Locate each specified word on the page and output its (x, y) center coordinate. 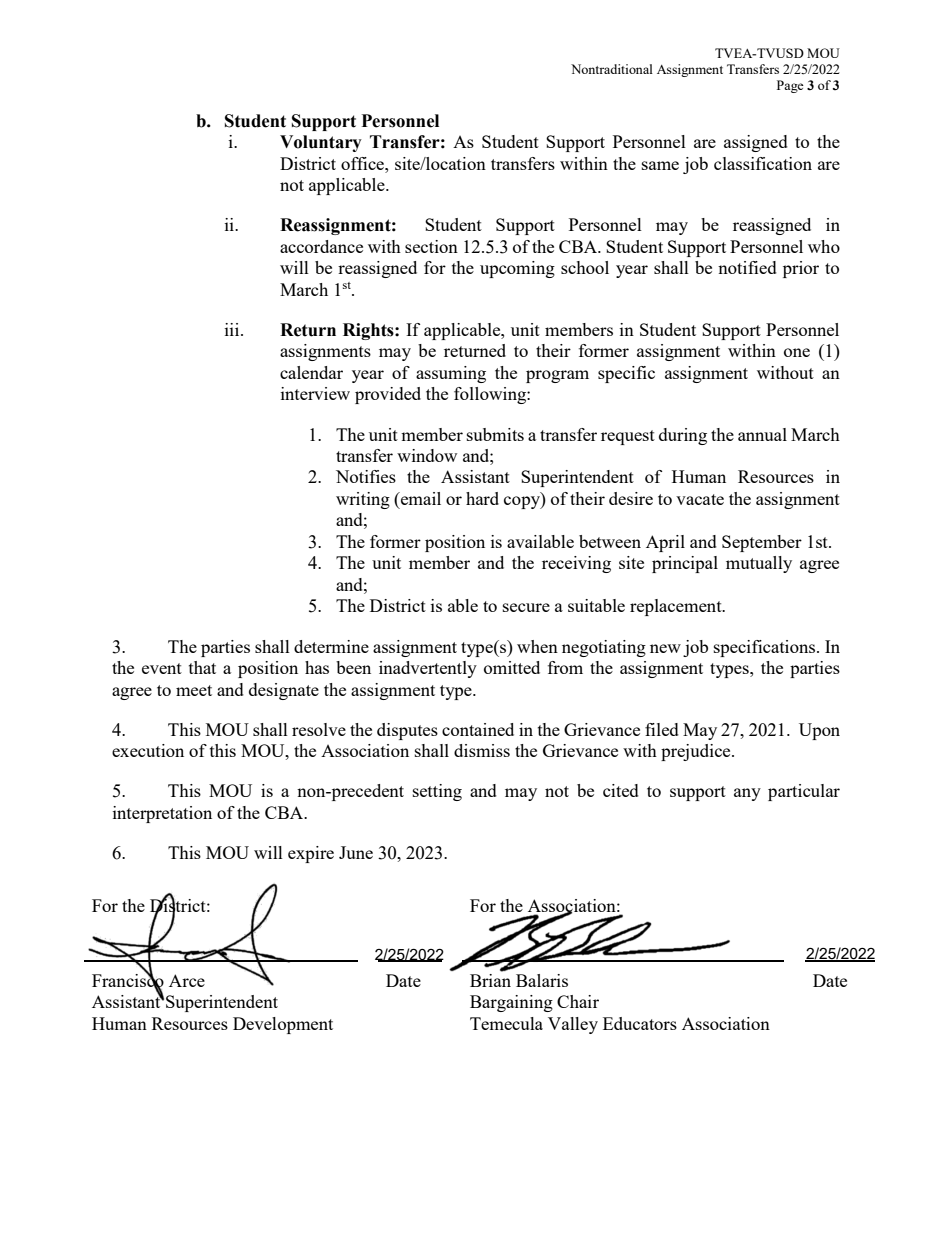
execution (148, 750)
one (797, 352)
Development (283, 1025)
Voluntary (321, 143)
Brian (490, 979)
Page (790, 86)
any (747, 794)
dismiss (482, 750)
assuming (451, 374)
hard (482, 498)
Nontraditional (612, 69)
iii (233, 329)
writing (363, 500)
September (762, 543)
